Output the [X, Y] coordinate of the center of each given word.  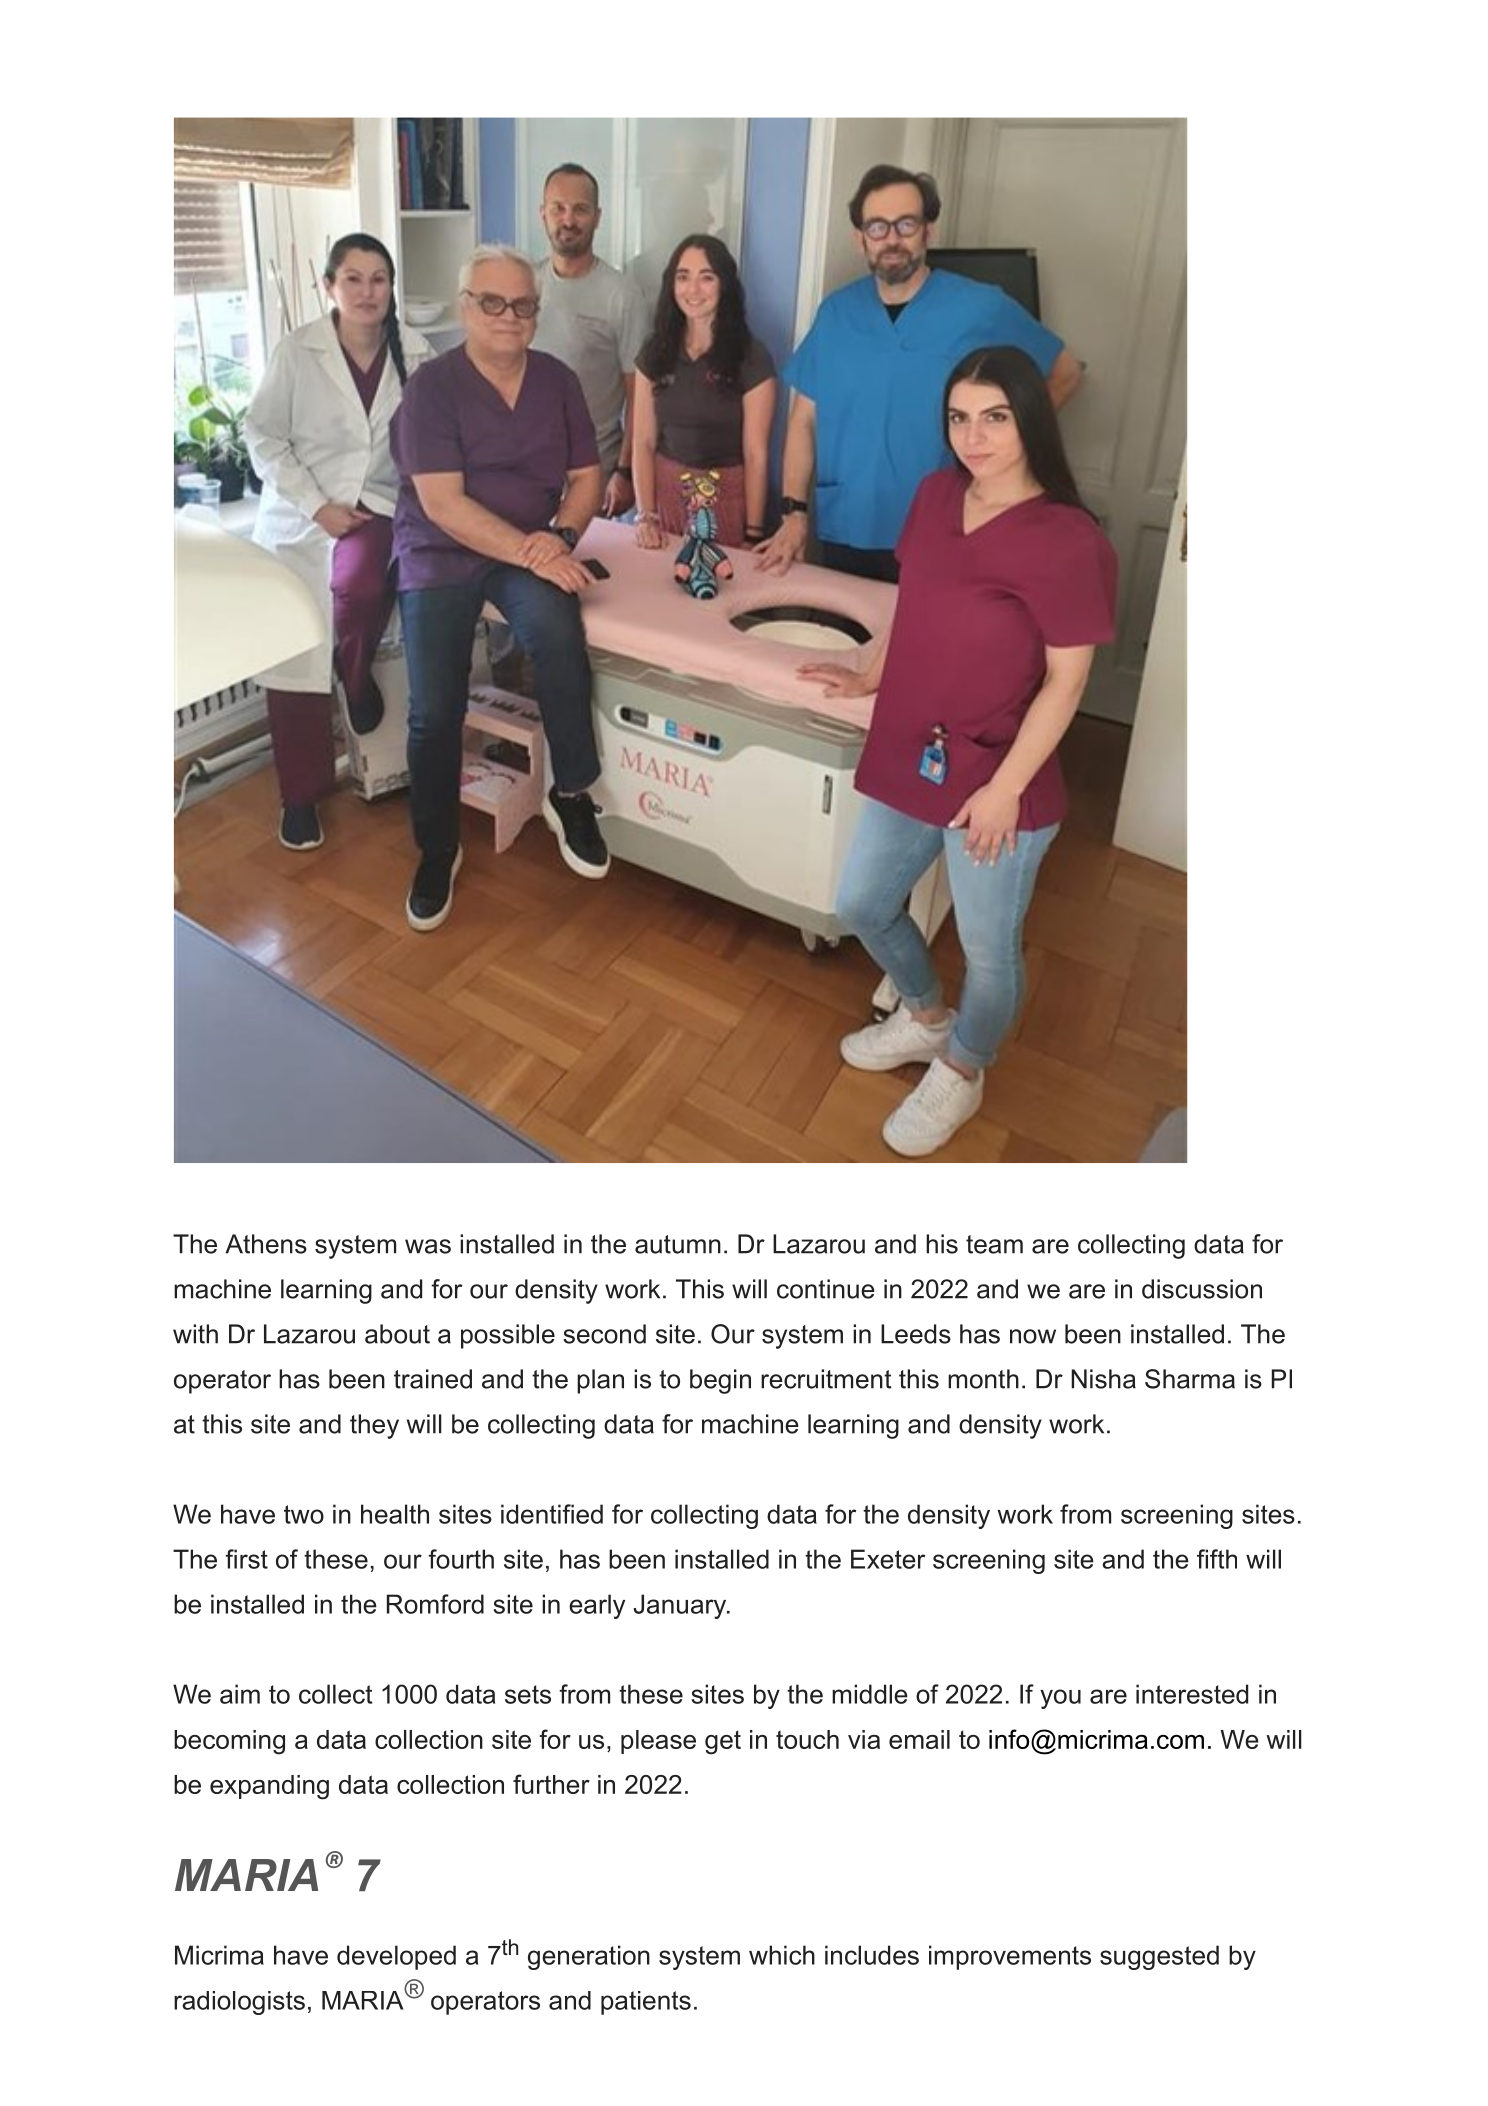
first [246, 1559]
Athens [266, 1244]
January [681, 1606]
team [994, 1244]
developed [396, 1957]
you [1060, 1699]
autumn [678, 1244]
